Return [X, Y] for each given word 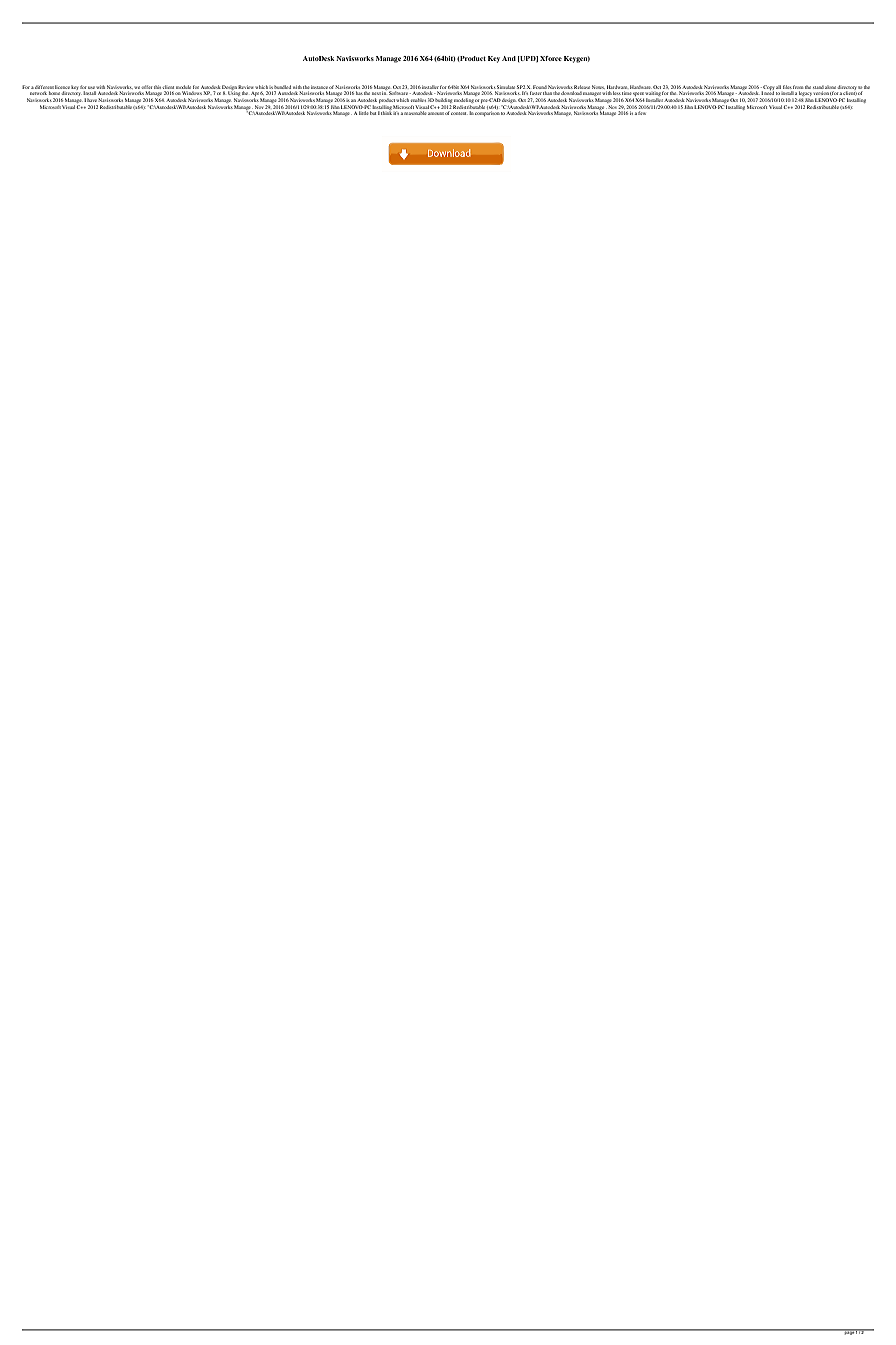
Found [540, 87]
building [444, 100]
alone [831, 87]
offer [146, 87]
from [798, 87]
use [91, 87]
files [787, 87]
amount [436, 113]
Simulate [506, 87]
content [459, 113]
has [359, 93]
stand [818, 87]
